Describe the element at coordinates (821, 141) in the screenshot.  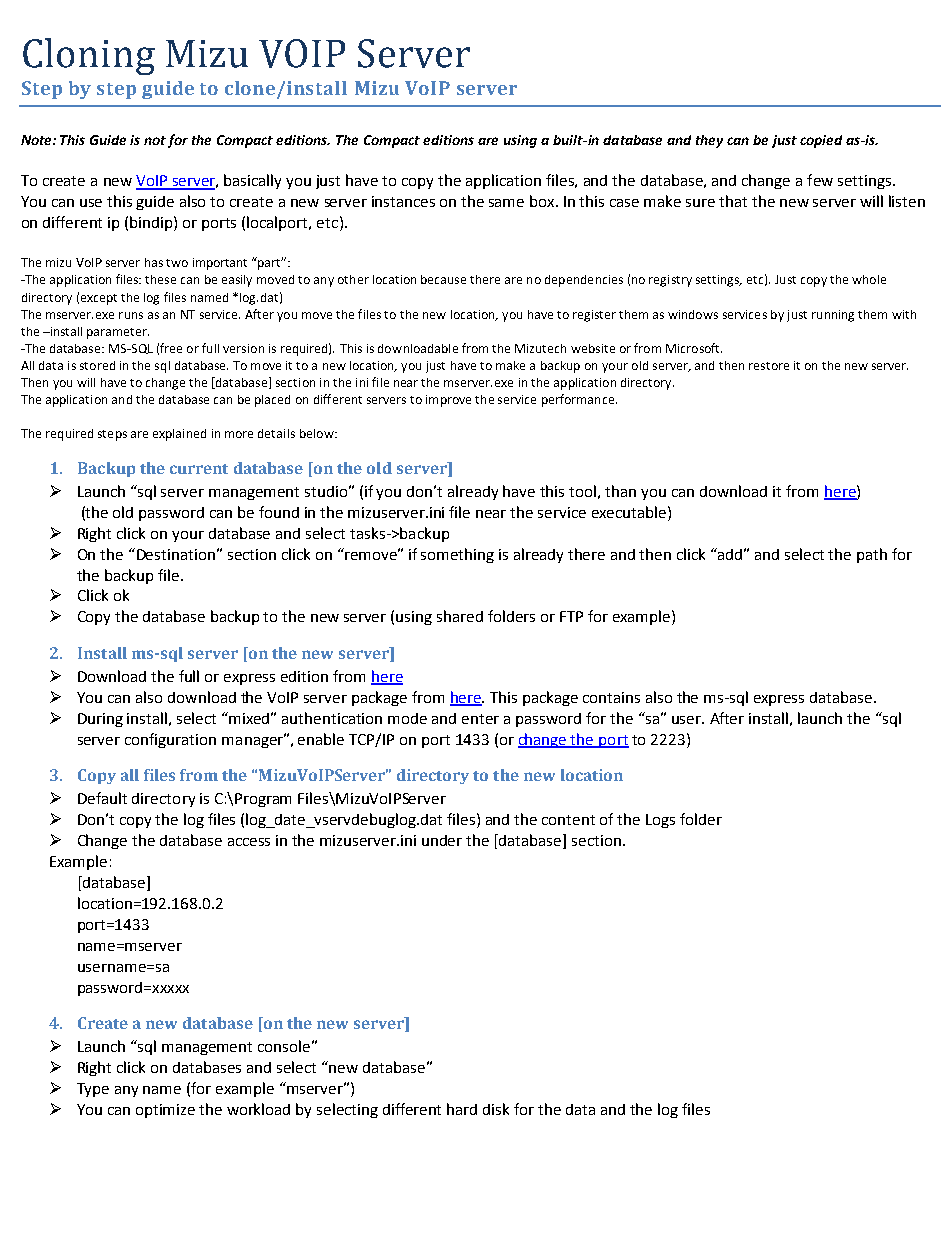
I see `copied` at that location.
